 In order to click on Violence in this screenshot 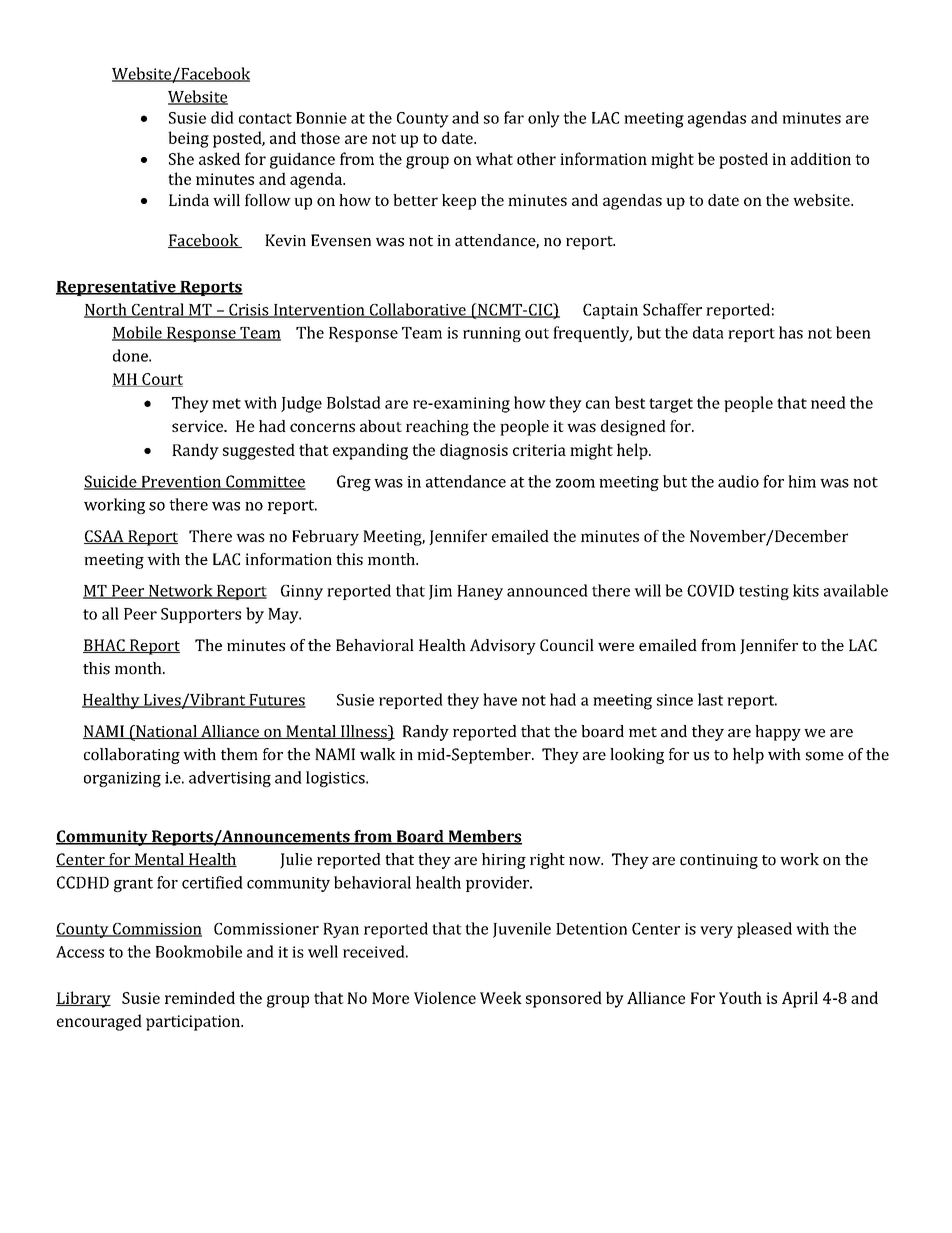, I will do `click(445, 997)`.
